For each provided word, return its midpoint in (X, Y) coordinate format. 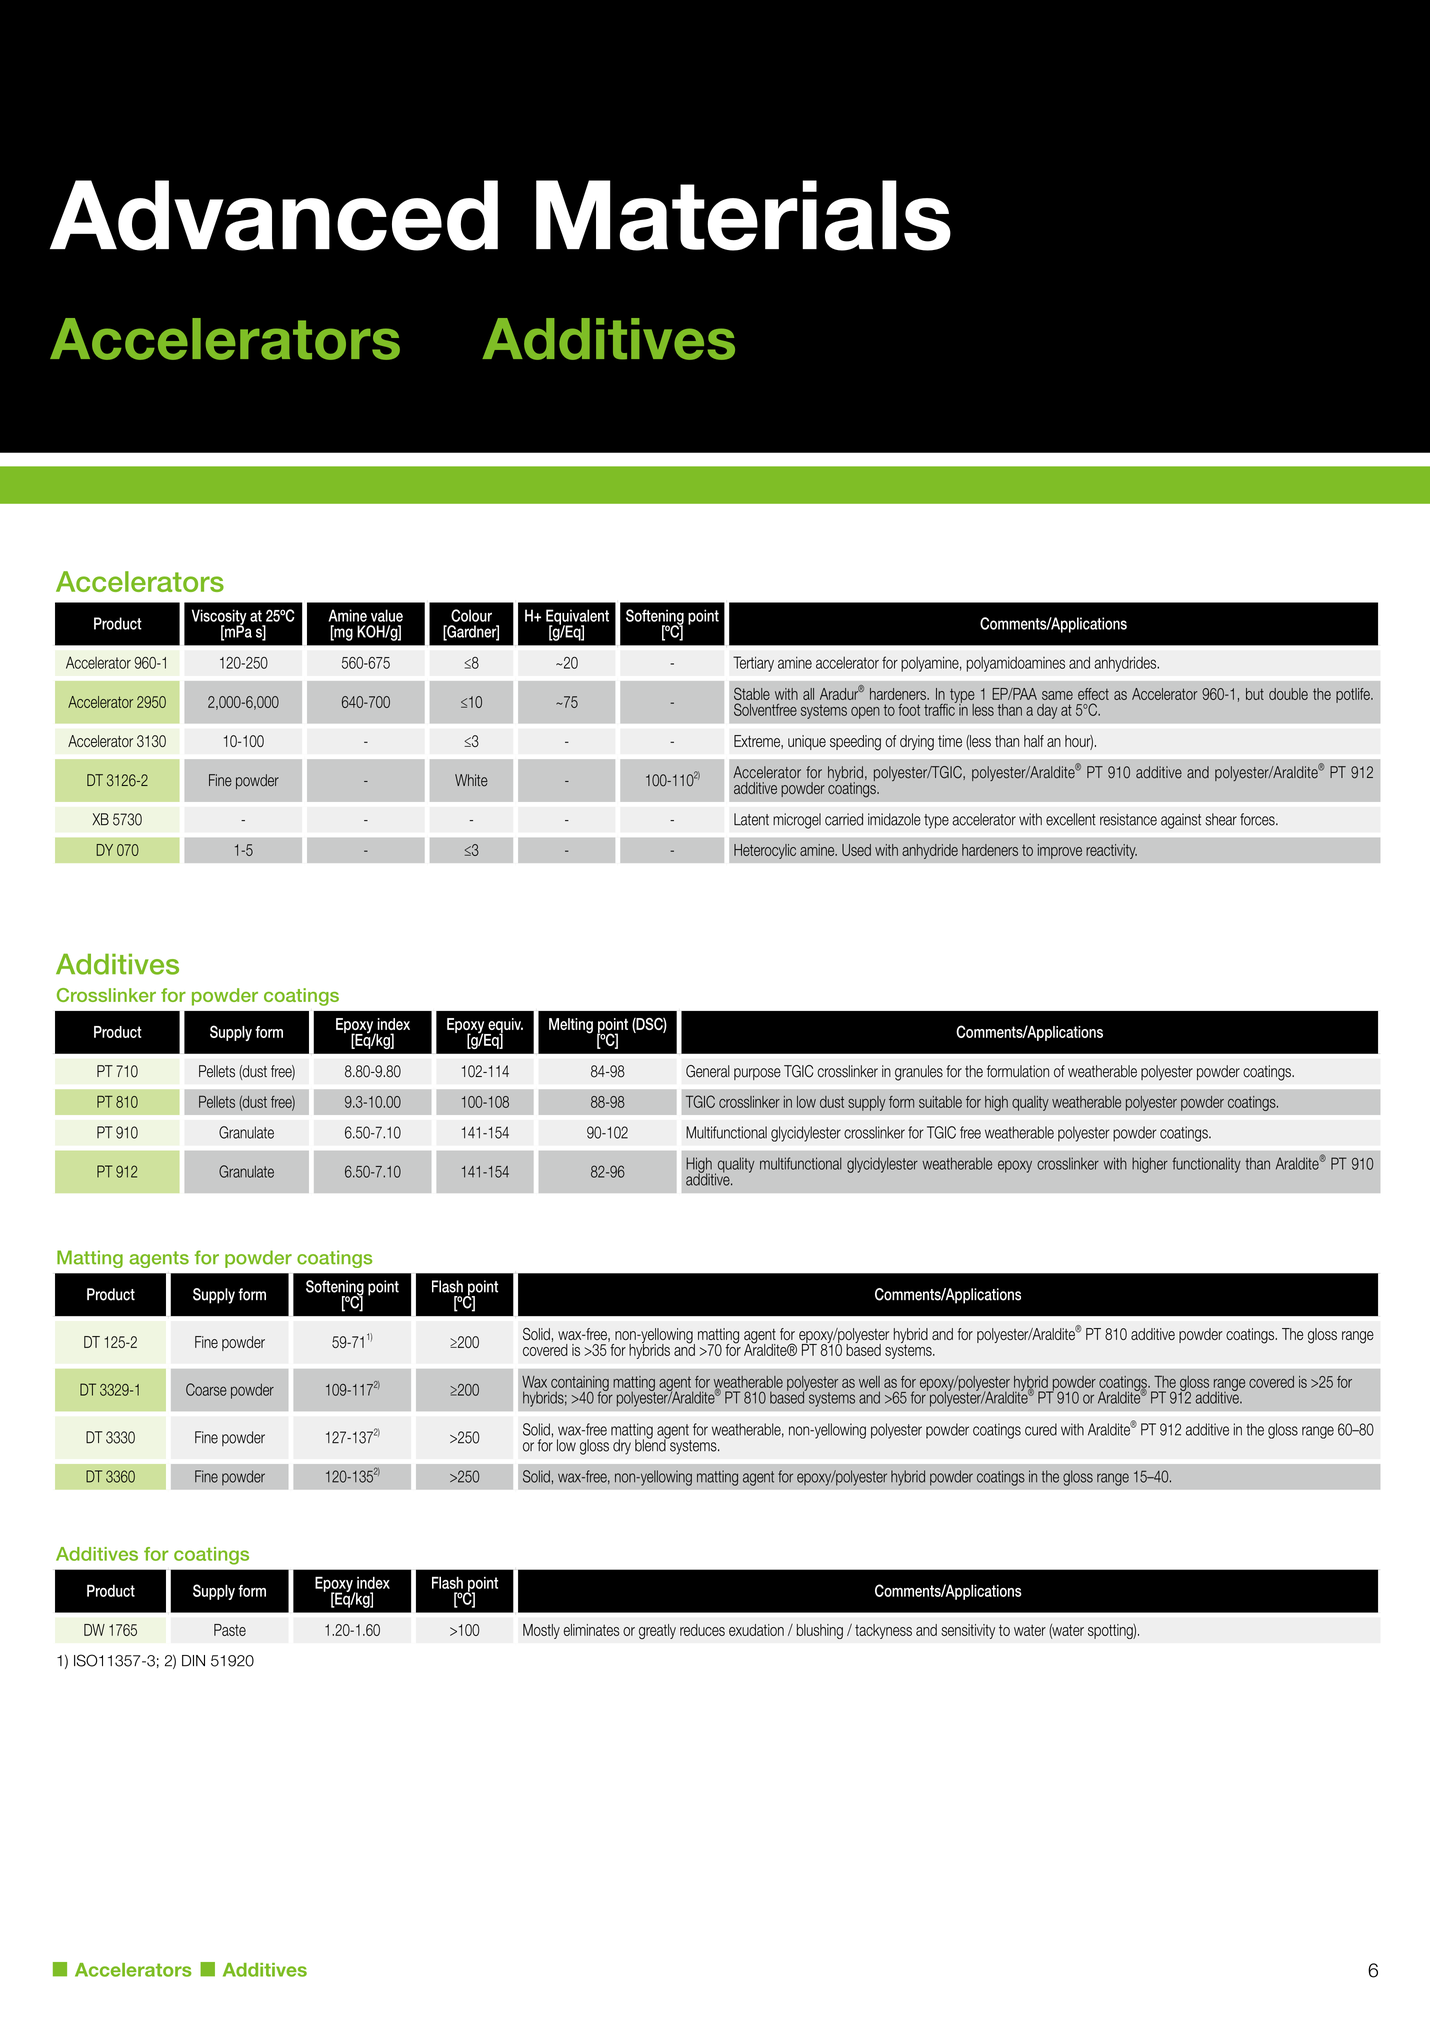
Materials (743, 215)
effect (1093, 694)
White (471, 780)
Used (856, 850)
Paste (230, 1630)
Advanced (274, 215)
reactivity (1111, 851)
